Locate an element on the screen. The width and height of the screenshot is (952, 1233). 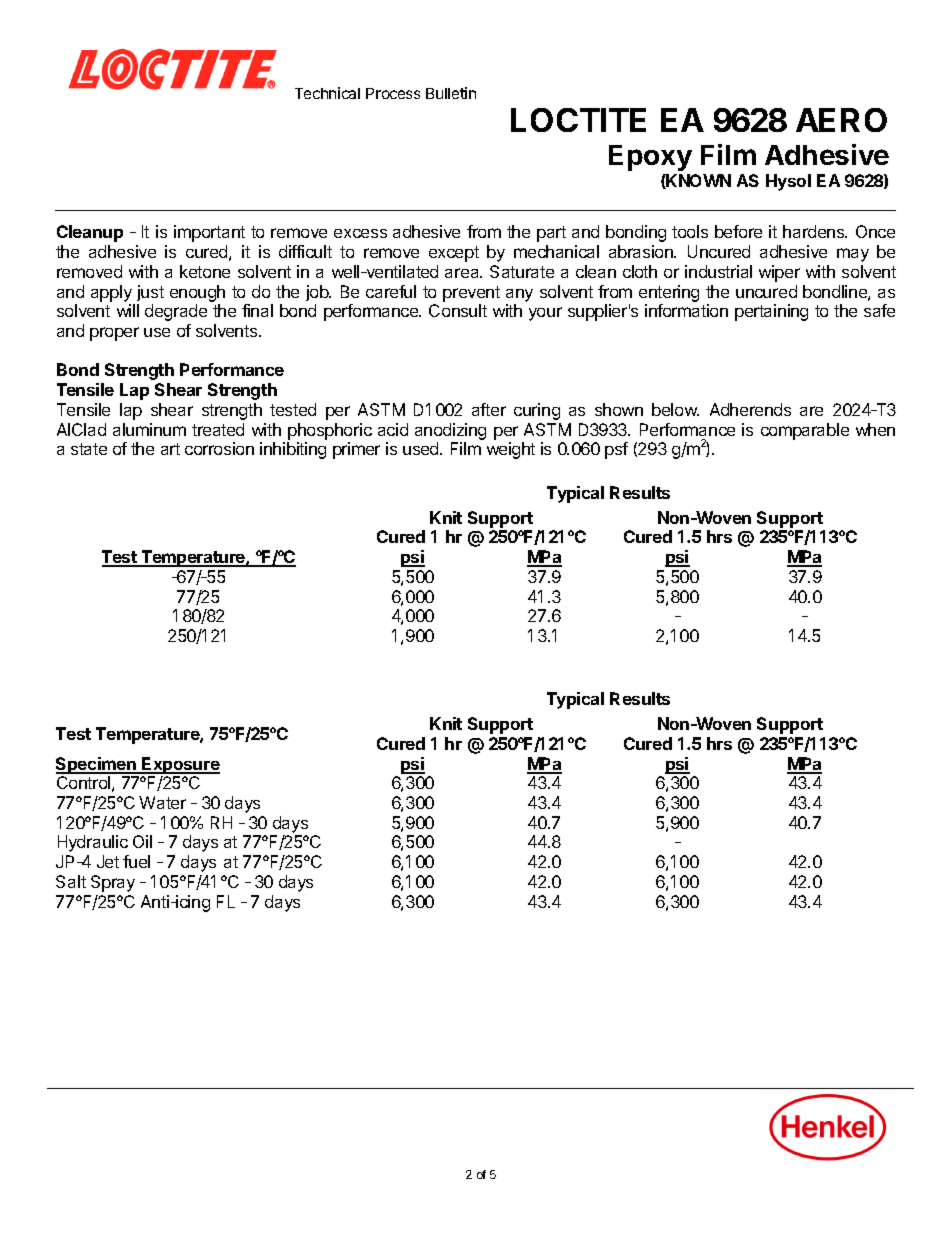
comparable is located at coordinates (805, 431).
